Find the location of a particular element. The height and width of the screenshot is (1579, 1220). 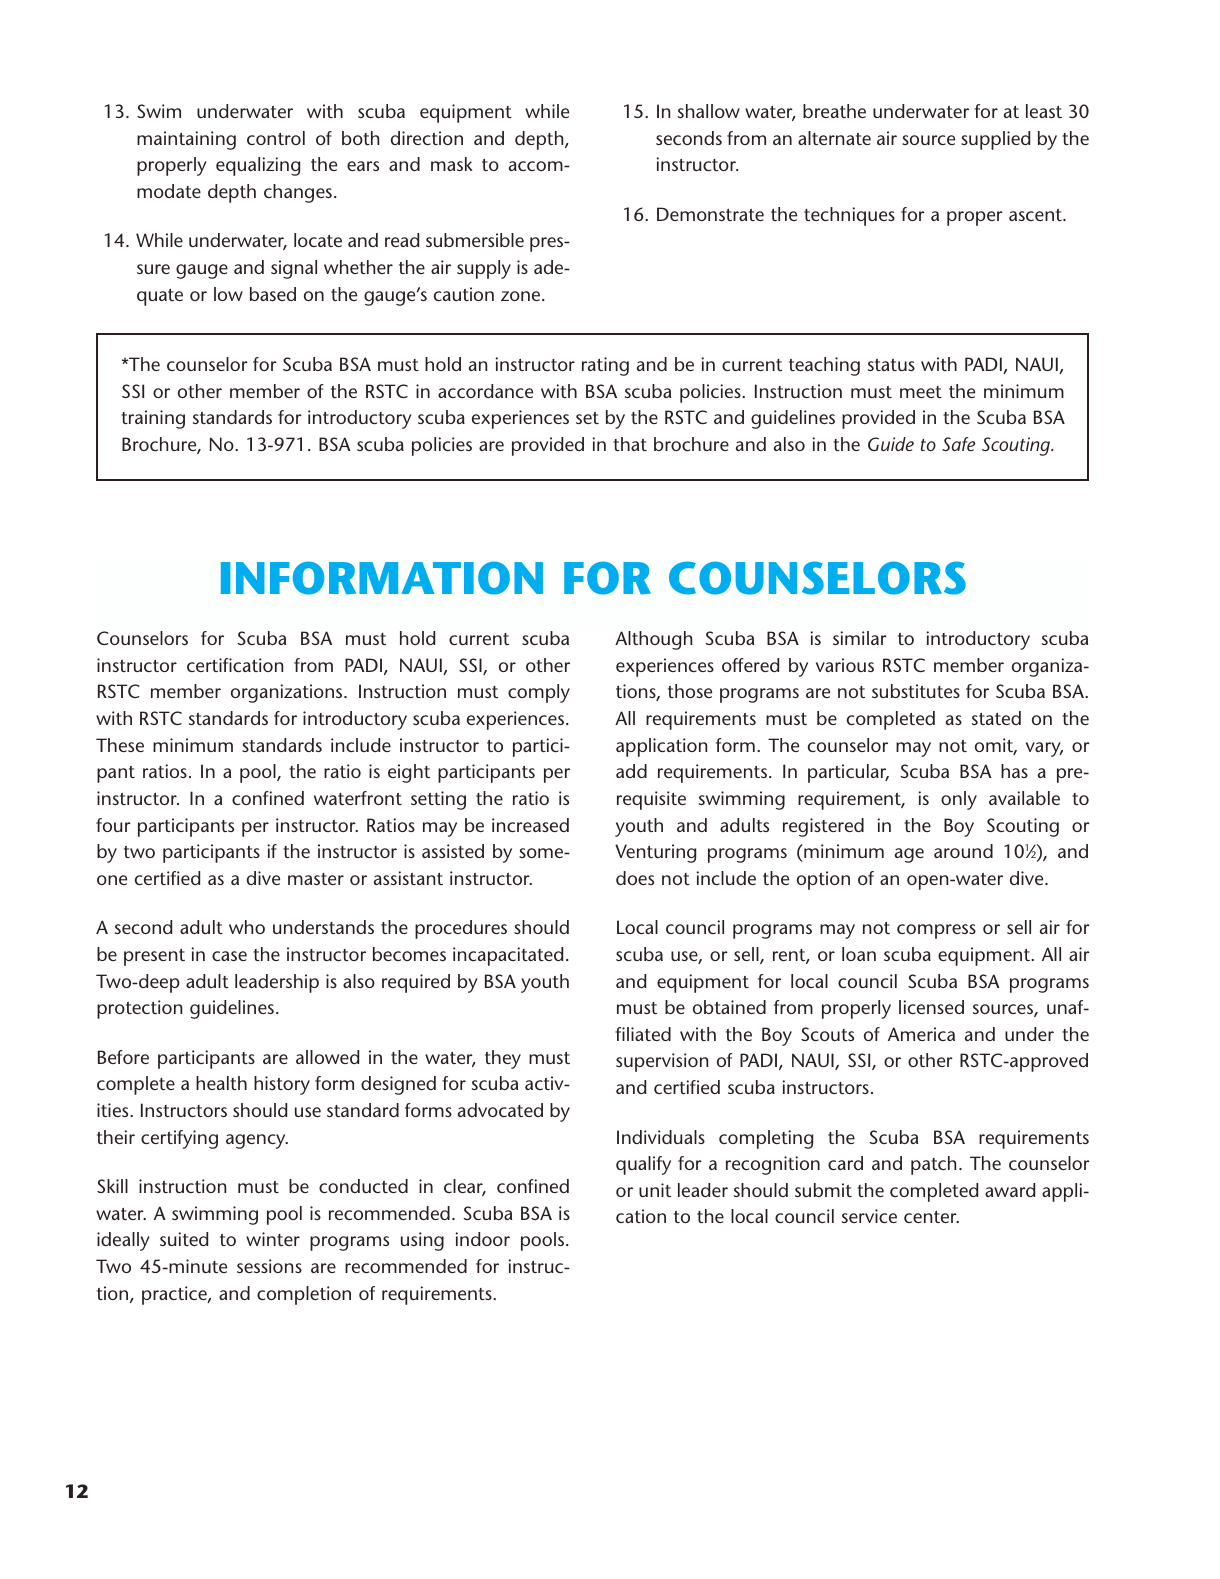

mask is located at coordinates (452, 164).
